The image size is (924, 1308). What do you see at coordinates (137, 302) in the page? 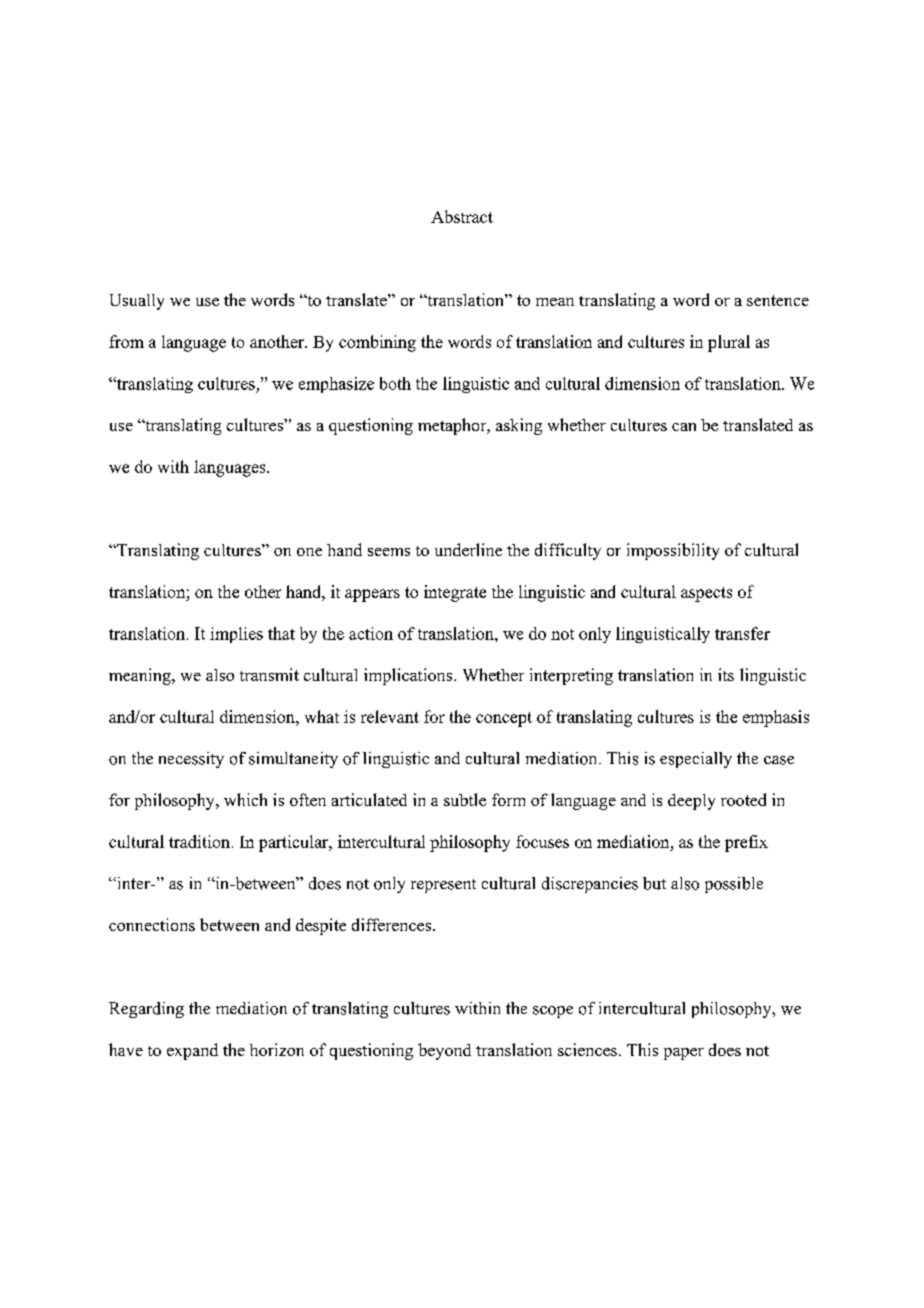
I see `Usually` at bounding box center [137, 302].
